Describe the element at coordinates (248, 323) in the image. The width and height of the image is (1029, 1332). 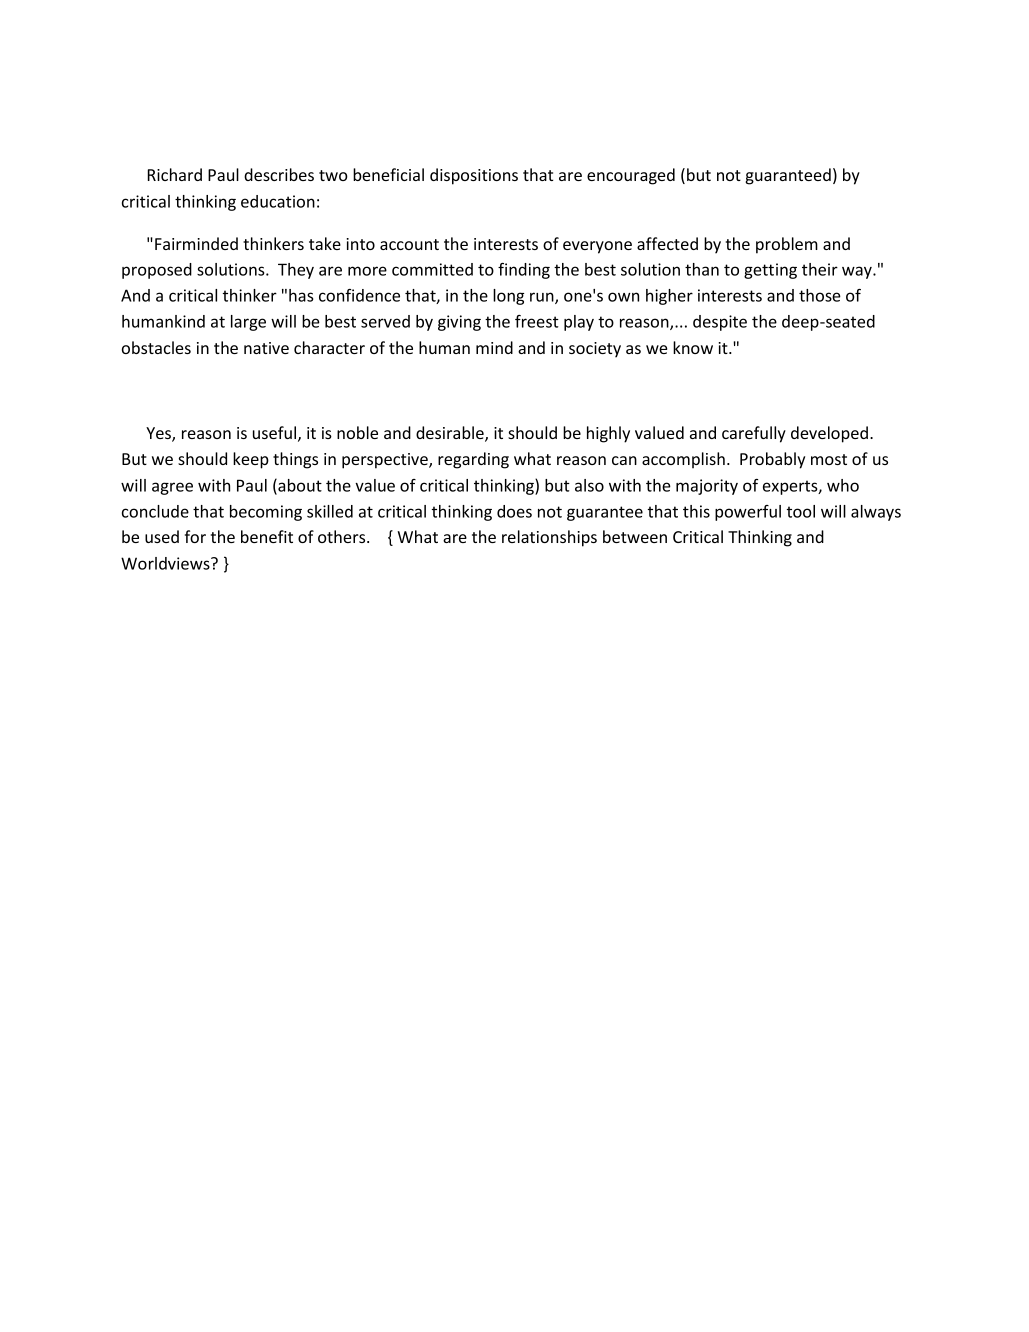
I see `large` at that location.
